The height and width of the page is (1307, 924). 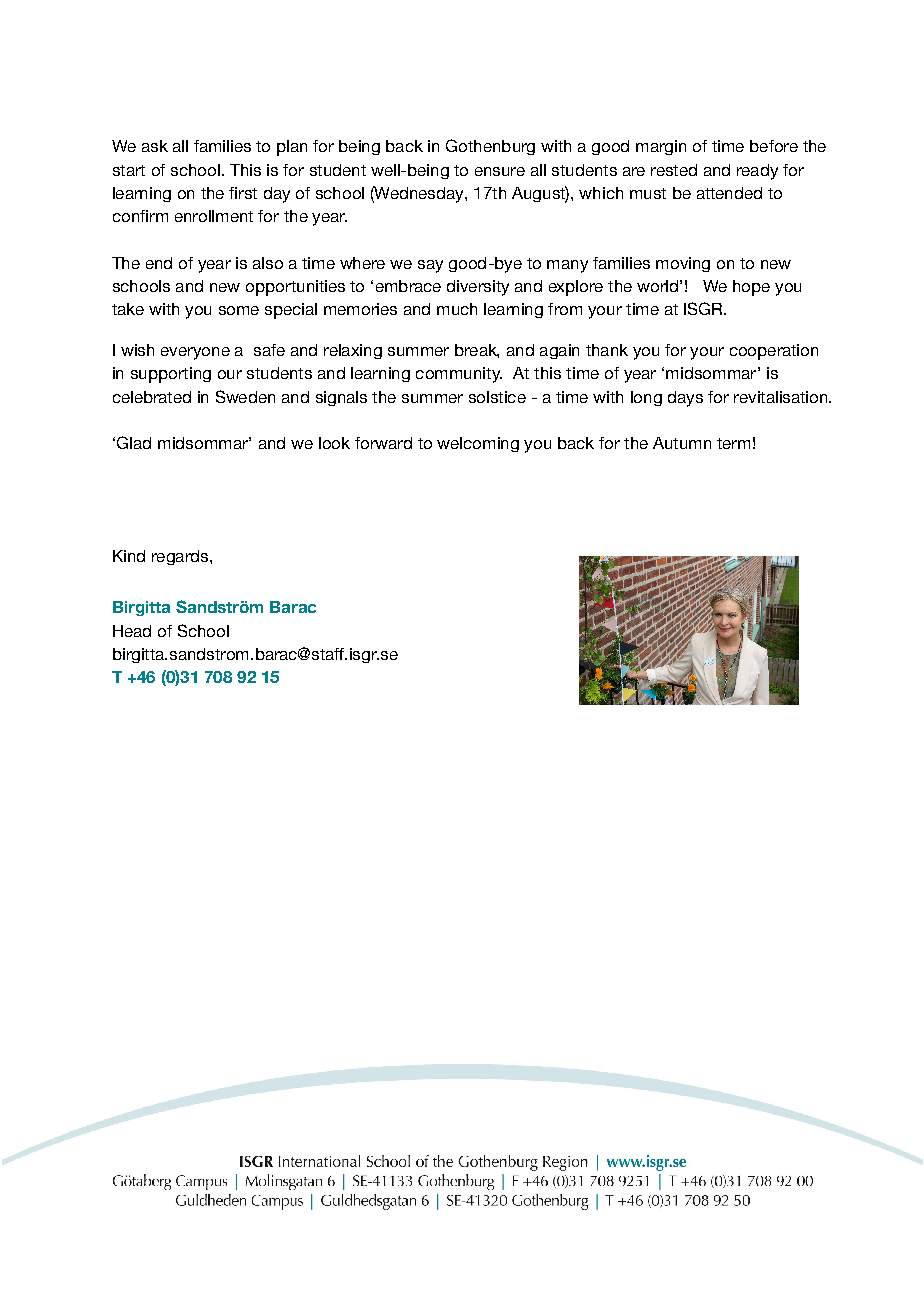 I want to click on Head, so click(x=132, y=631).
